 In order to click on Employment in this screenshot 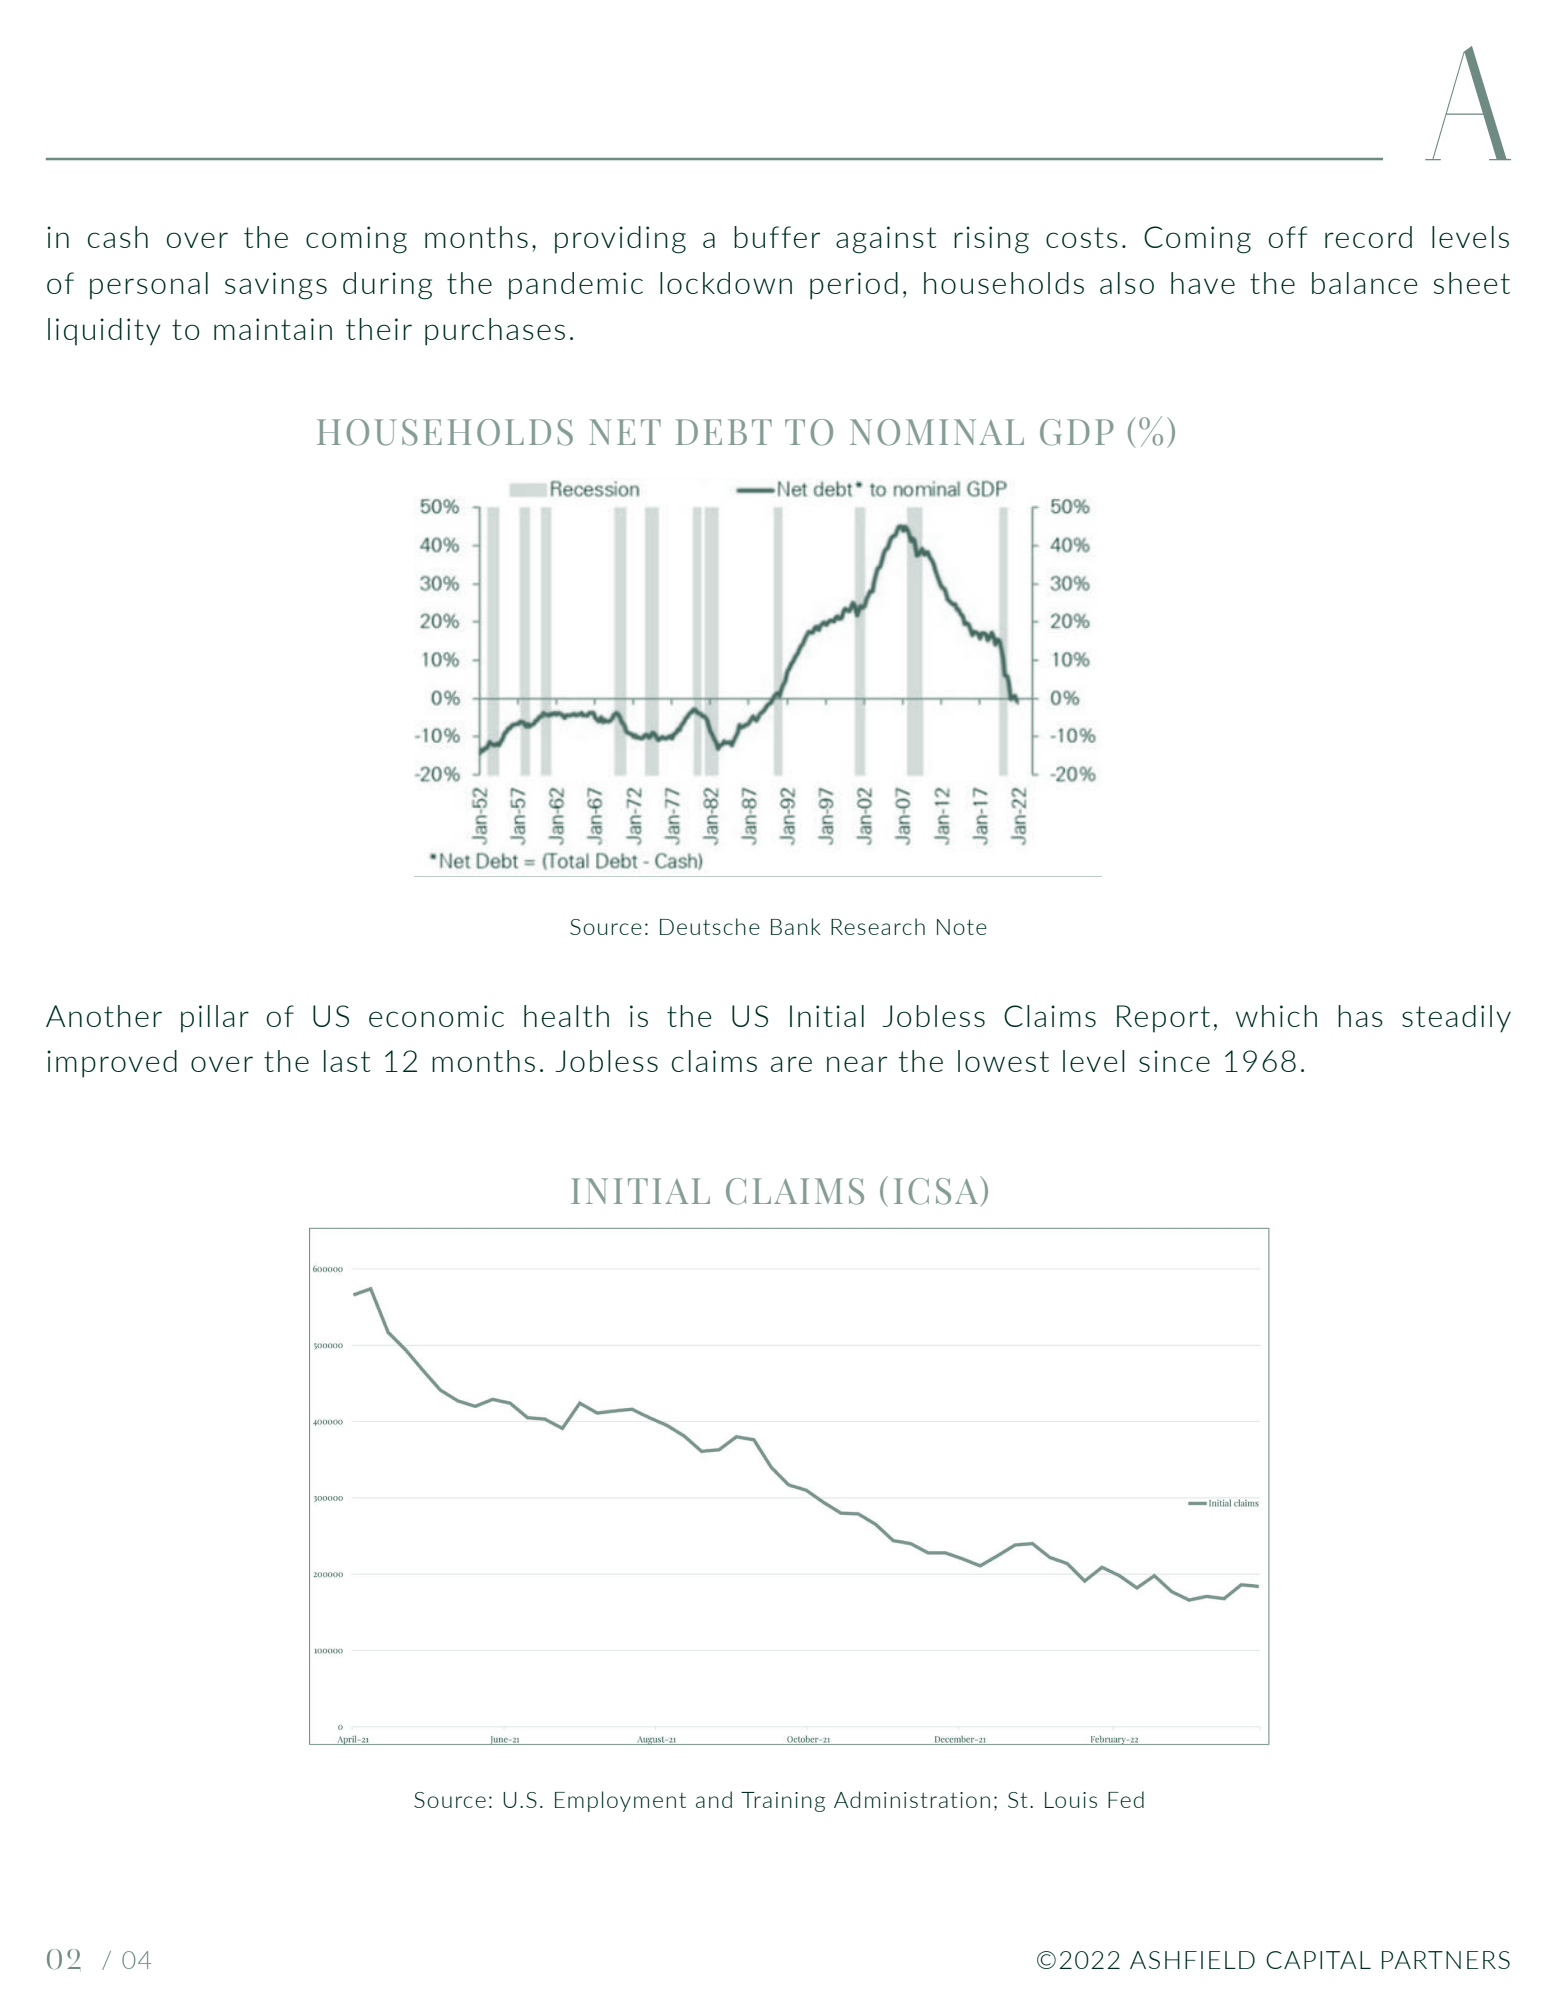, I will do `click(620, 1801)`.
